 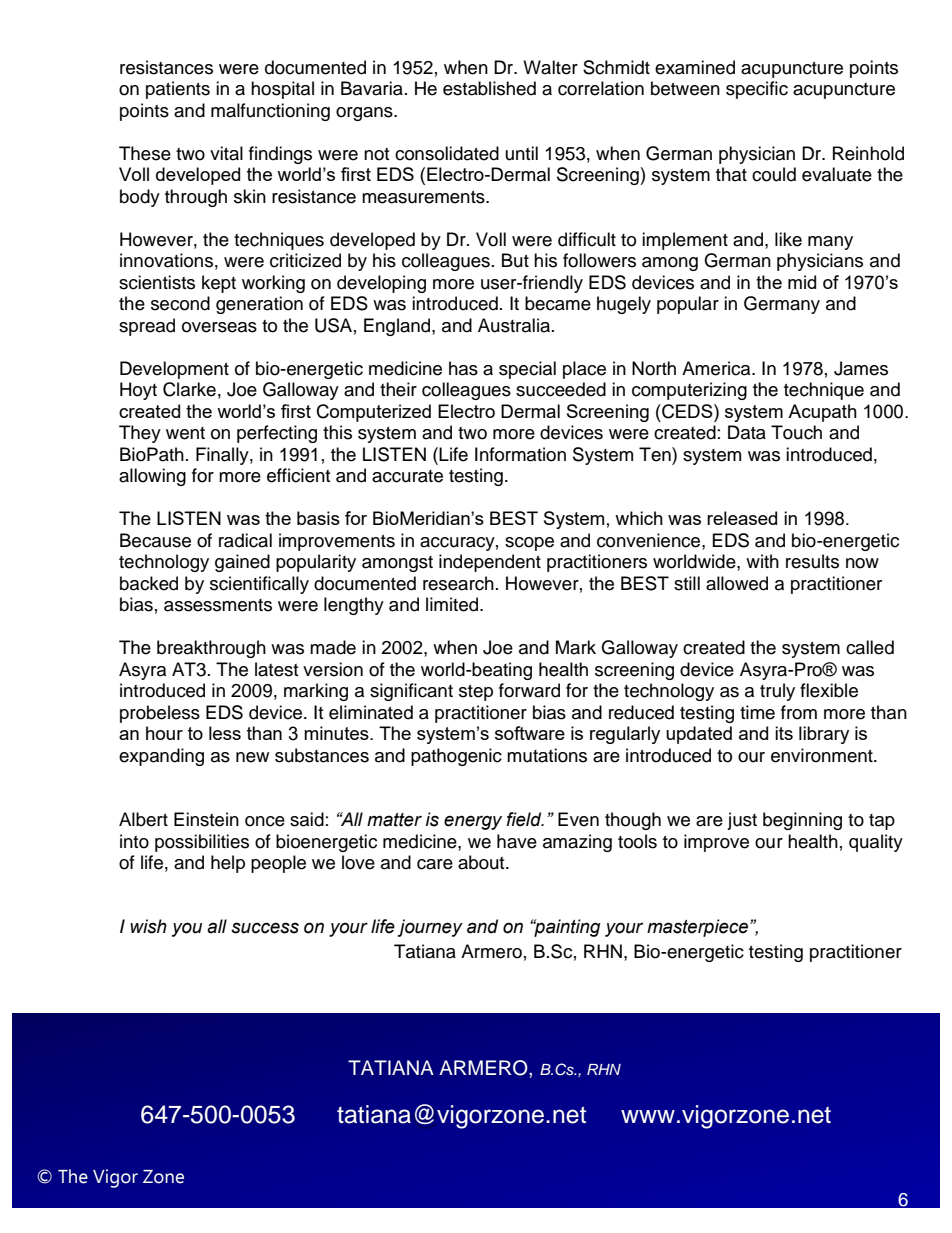 What do you see at coordinates (489, 88) in the screenshot?
I see `established` at bounding box center [489, 88].
